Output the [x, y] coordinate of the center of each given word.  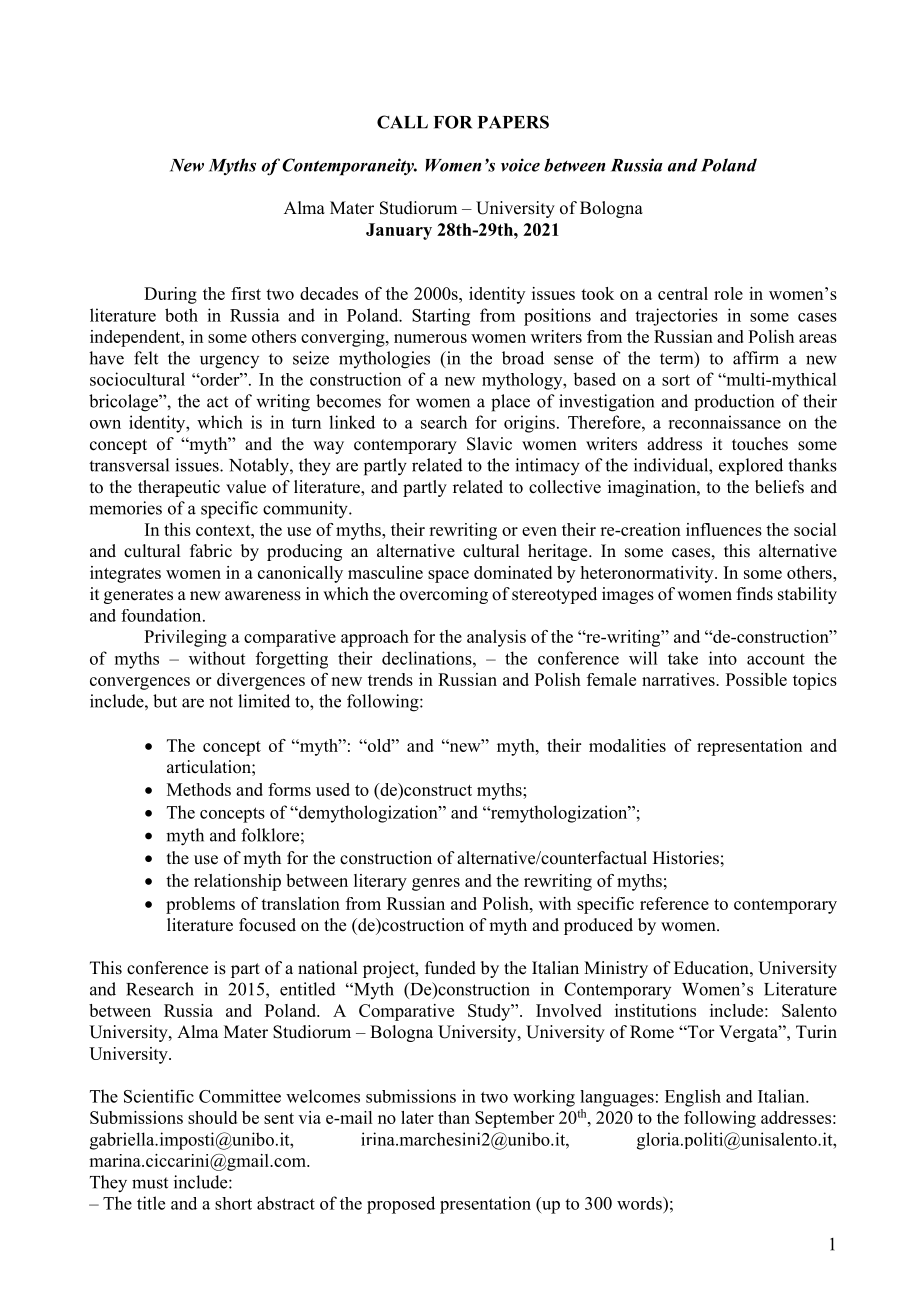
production [734, 402]
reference [674, 903]
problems [200, 905]
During [170, 295]
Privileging [185, 638]
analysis [496, 638]
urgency [229, 362]
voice [520, 165]
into [723, 658]
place [510, 403]
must [150, 1183]
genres [436, 884]
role [728, 293]
